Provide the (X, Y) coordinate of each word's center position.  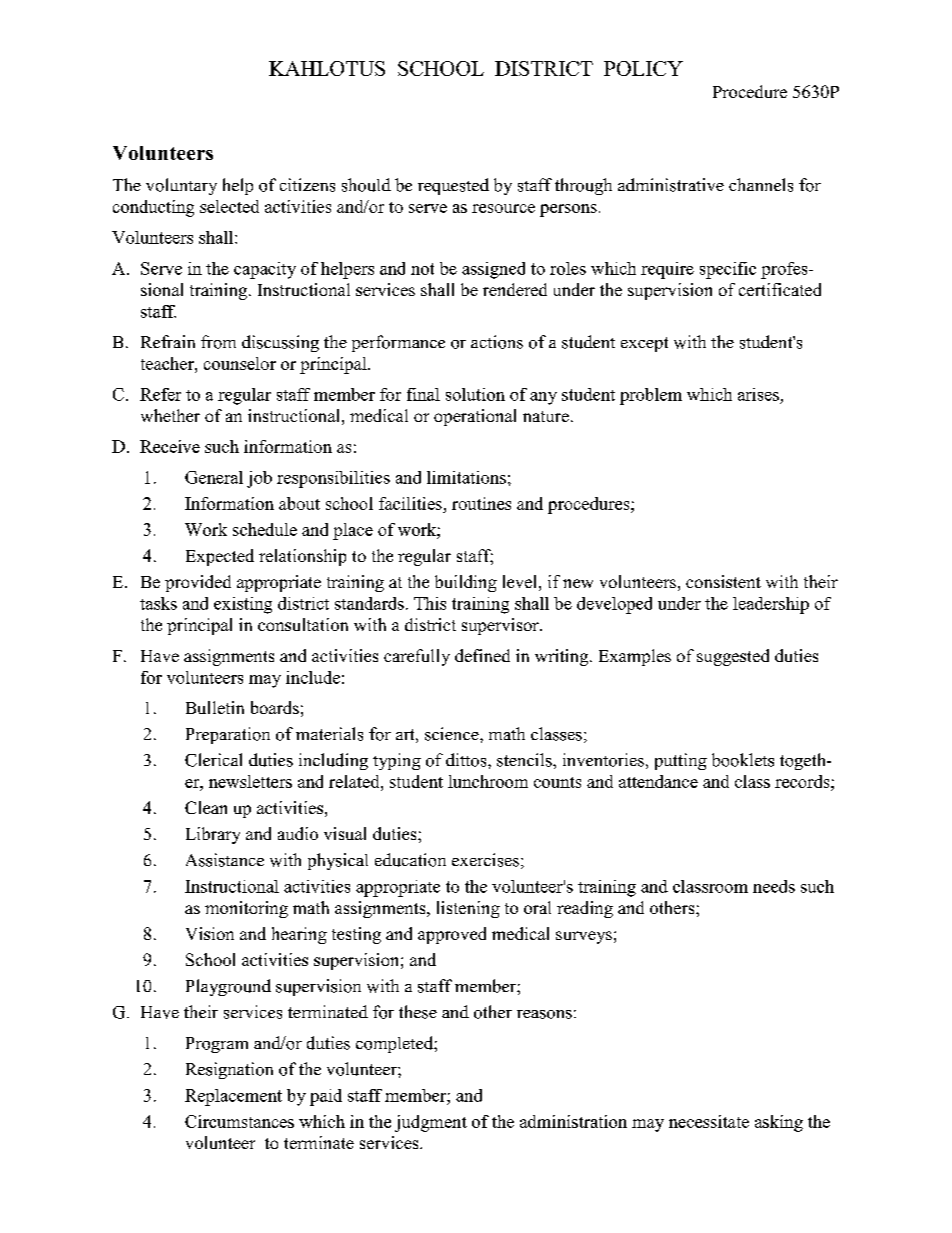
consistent (723, 581)
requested (453, 186)
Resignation (229, 1070)
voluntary (181, 186)
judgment (431, 1123)
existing (243, 605)
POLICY (643, 68)
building (466, 583)
